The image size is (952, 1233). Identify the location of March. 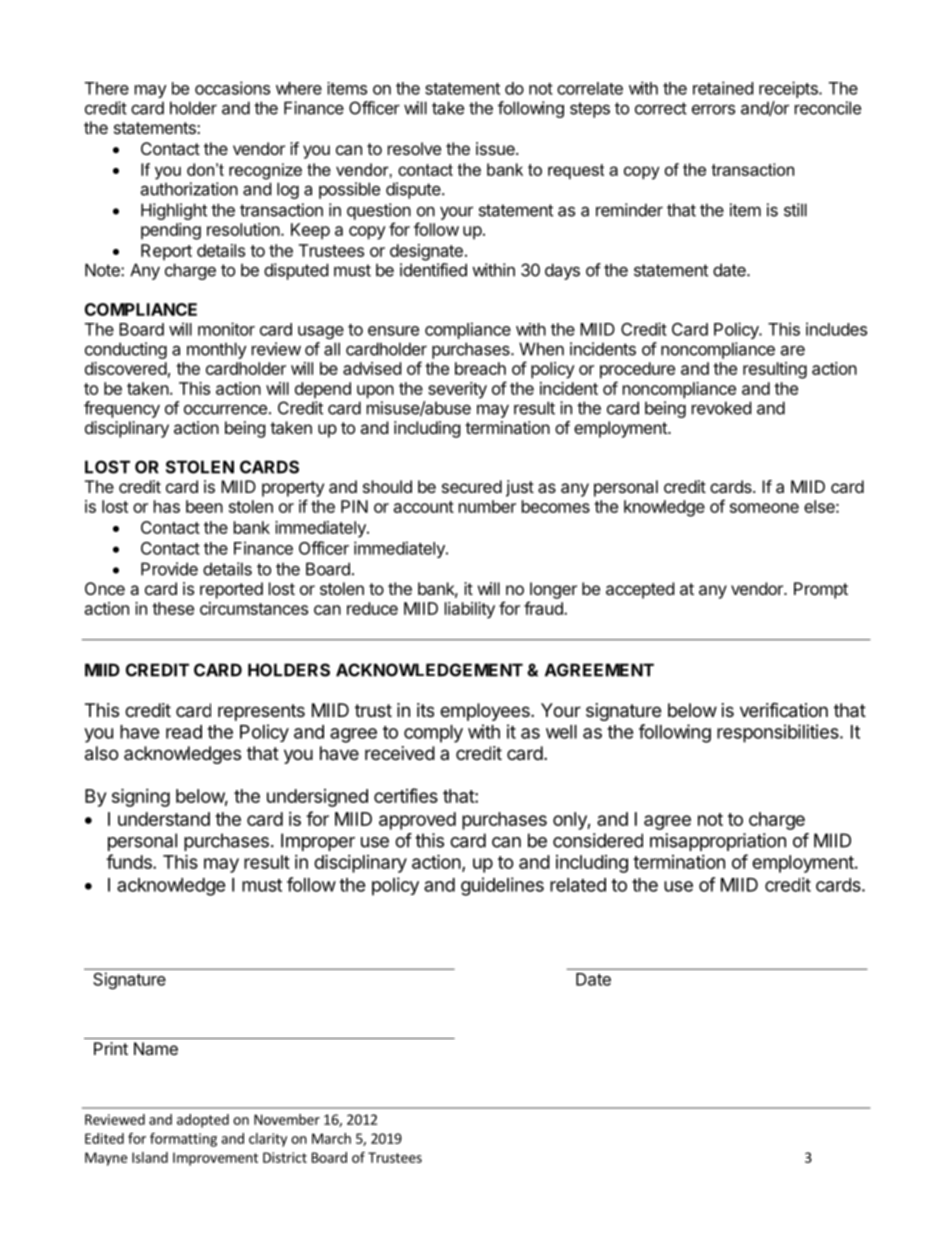
(331, 1138).
